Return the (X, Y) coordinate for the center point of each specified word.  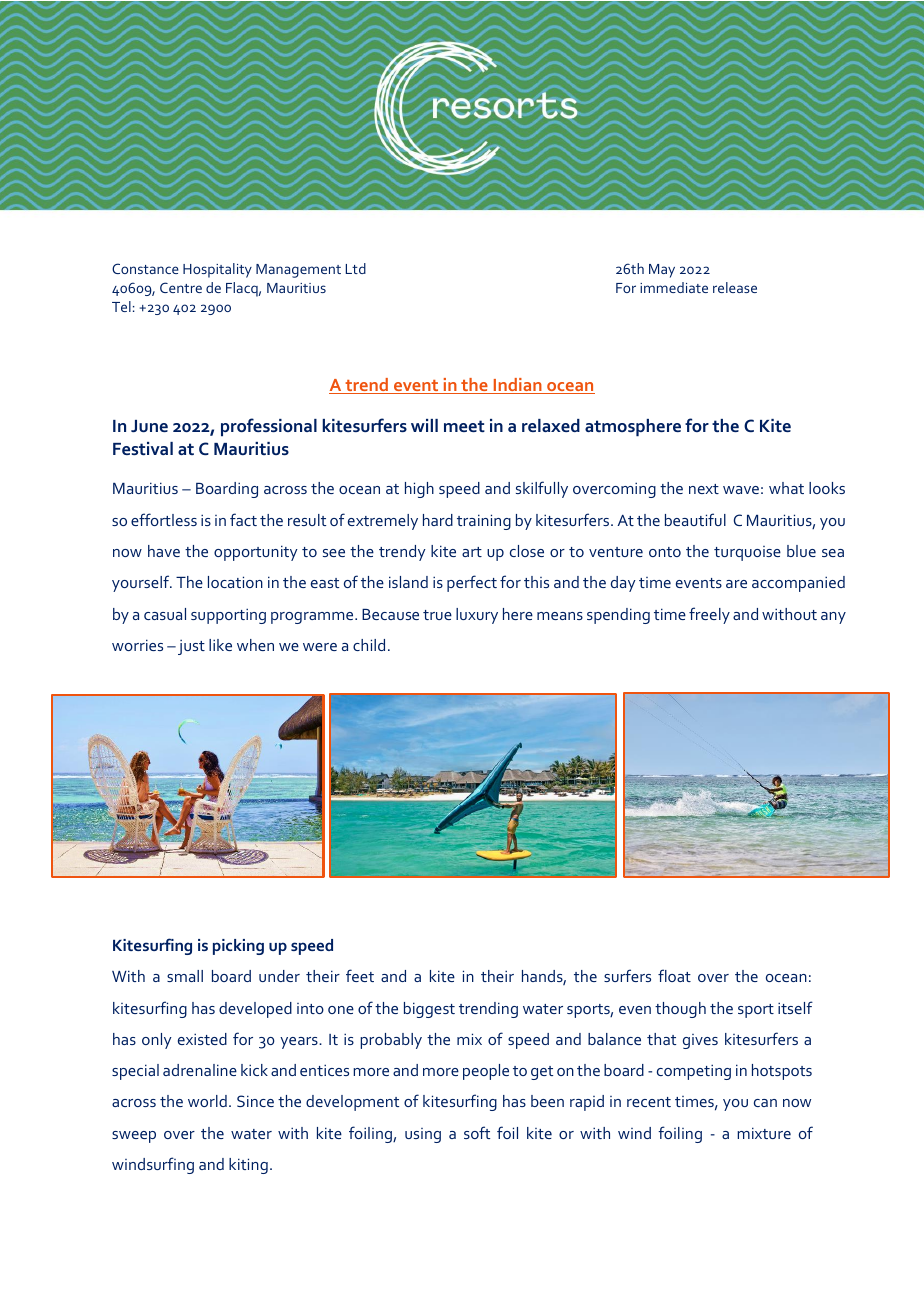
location (235, 582)
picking (238, 947)
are (736, 584)
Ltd (356, 268)
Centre (181, 287)
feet (360, 975)
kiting (248, 1166)
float (674, 975)
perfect (472, 583)
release (735, 287)
